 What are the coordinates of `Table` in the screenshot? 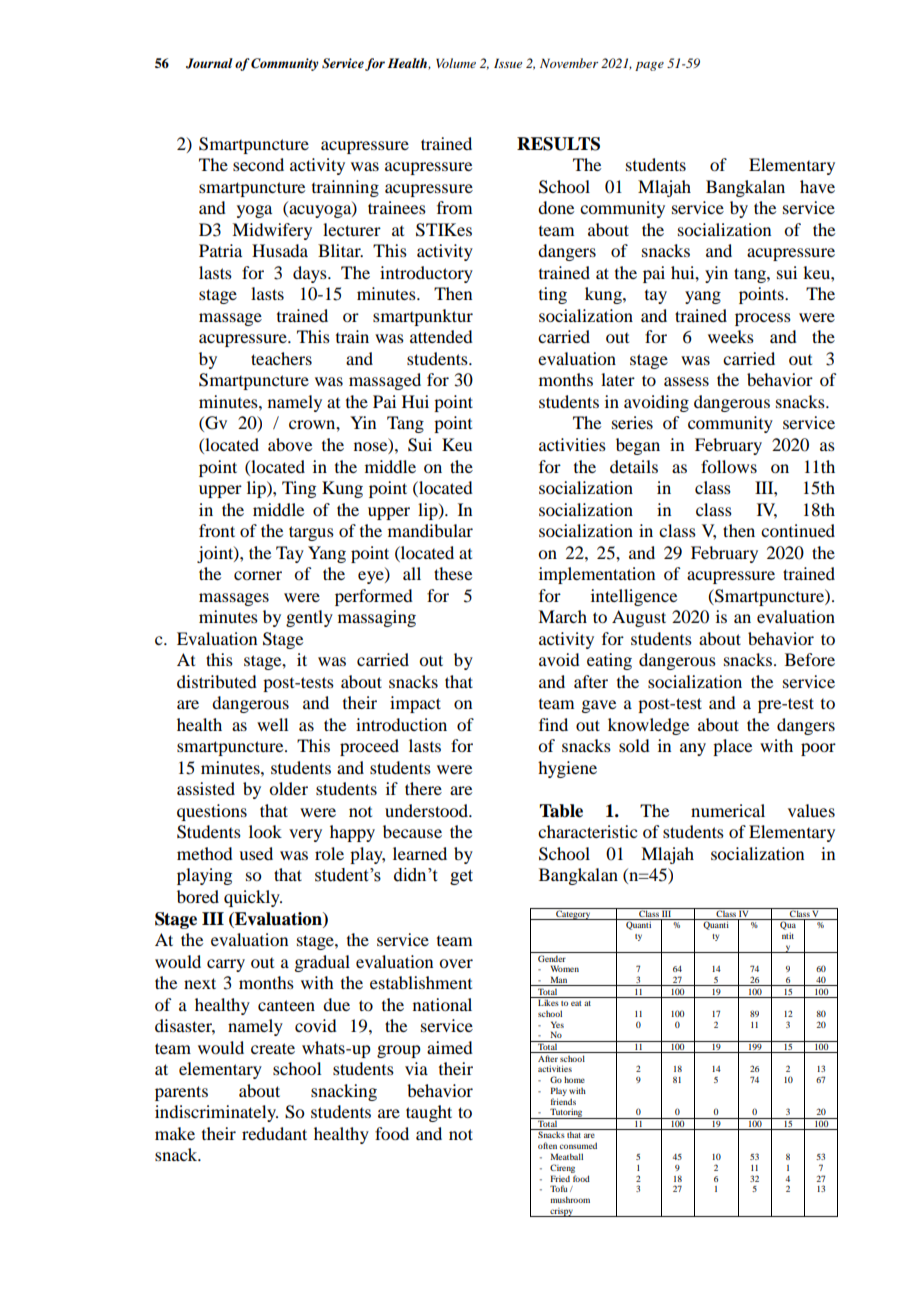 It's located at (561, 811).
